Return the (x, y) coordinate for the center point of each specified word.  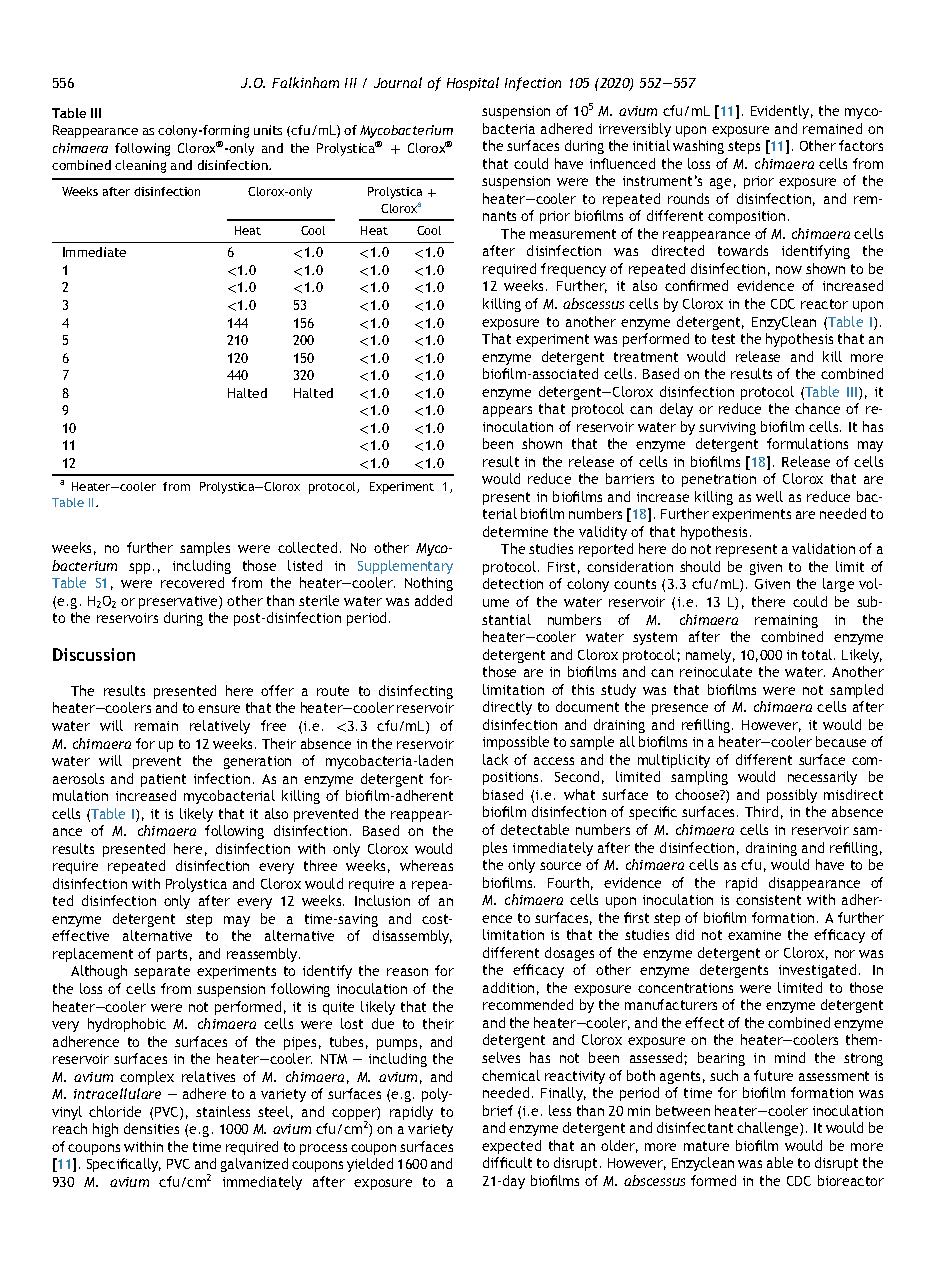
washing (698, 147)
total (818, 654)
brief (498, 1110)
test (723, 339)
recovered (192, 582)
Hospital (473, 84)
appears (507, 411)
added (433, 600)
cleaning (140, 166)
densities (151, 1128)
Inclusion (382, 900)
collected (307, 547)
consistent (768, 900)
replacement (93, 955)
